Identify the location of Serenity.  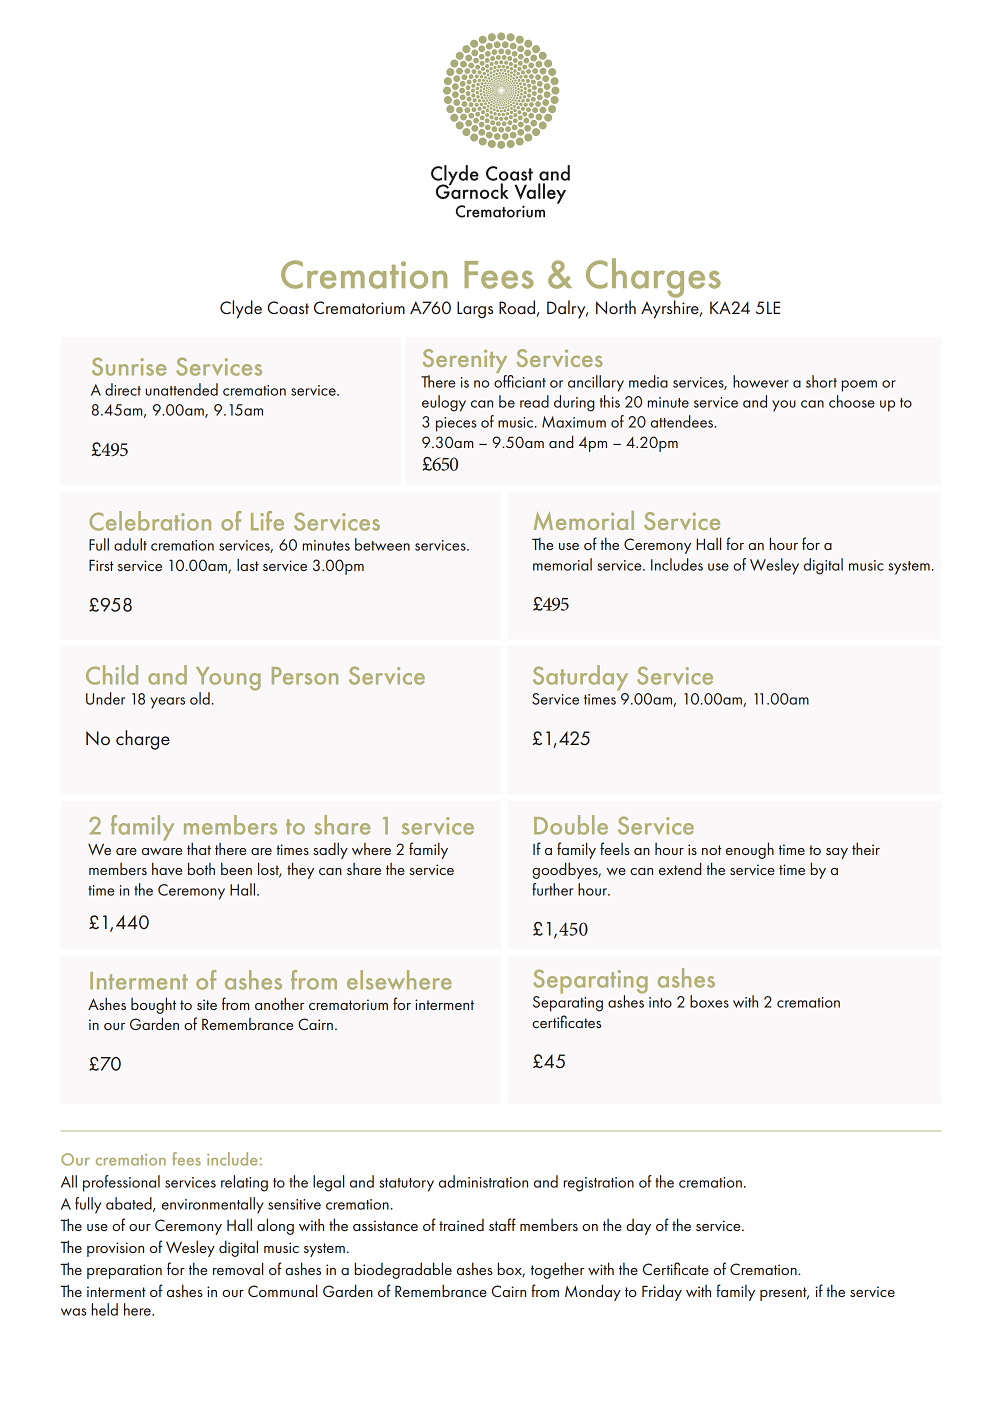
(466, 362).
